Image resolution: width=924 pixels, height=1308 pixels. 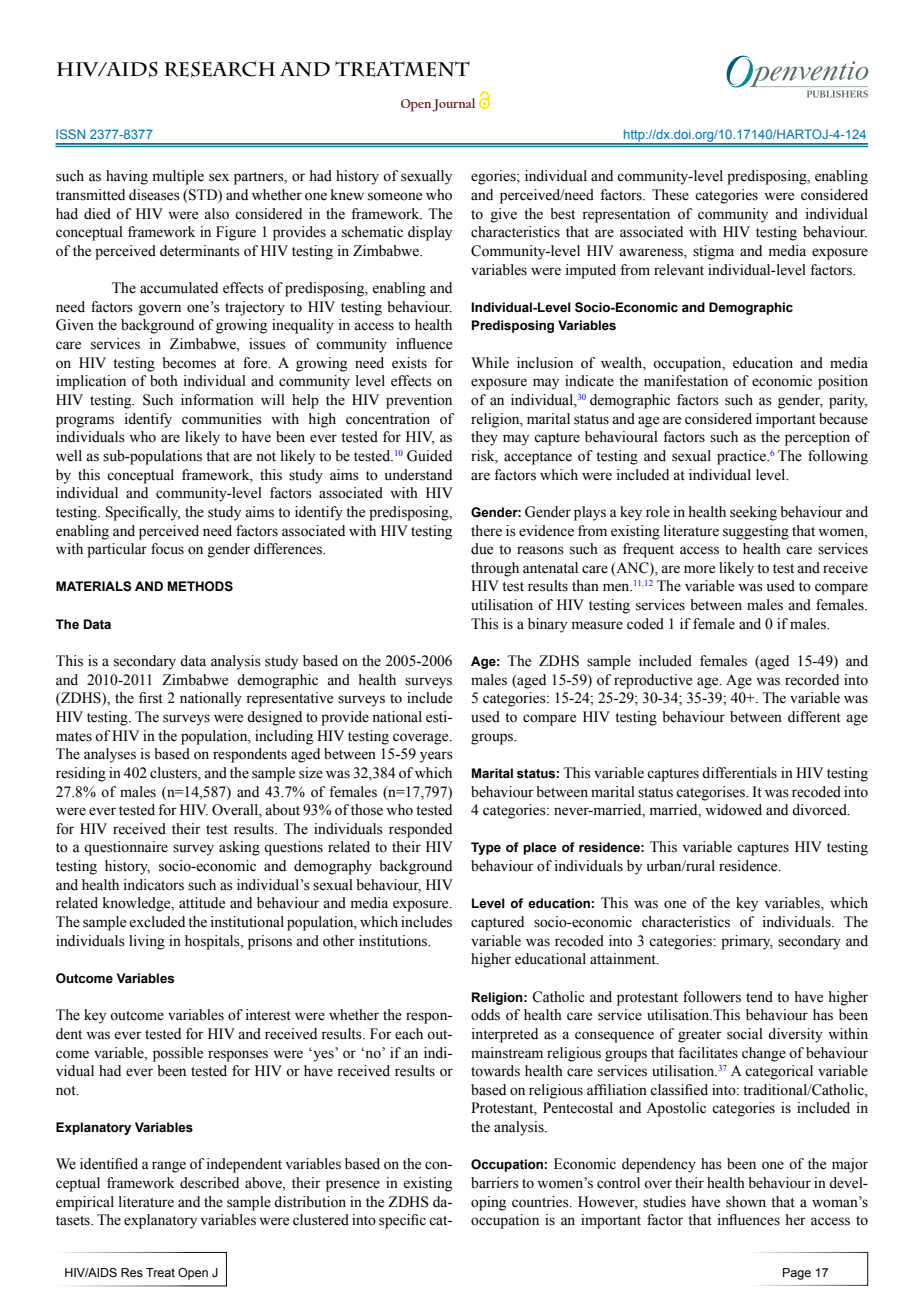 I want to click on Journal, so click(x=453, y=105).
